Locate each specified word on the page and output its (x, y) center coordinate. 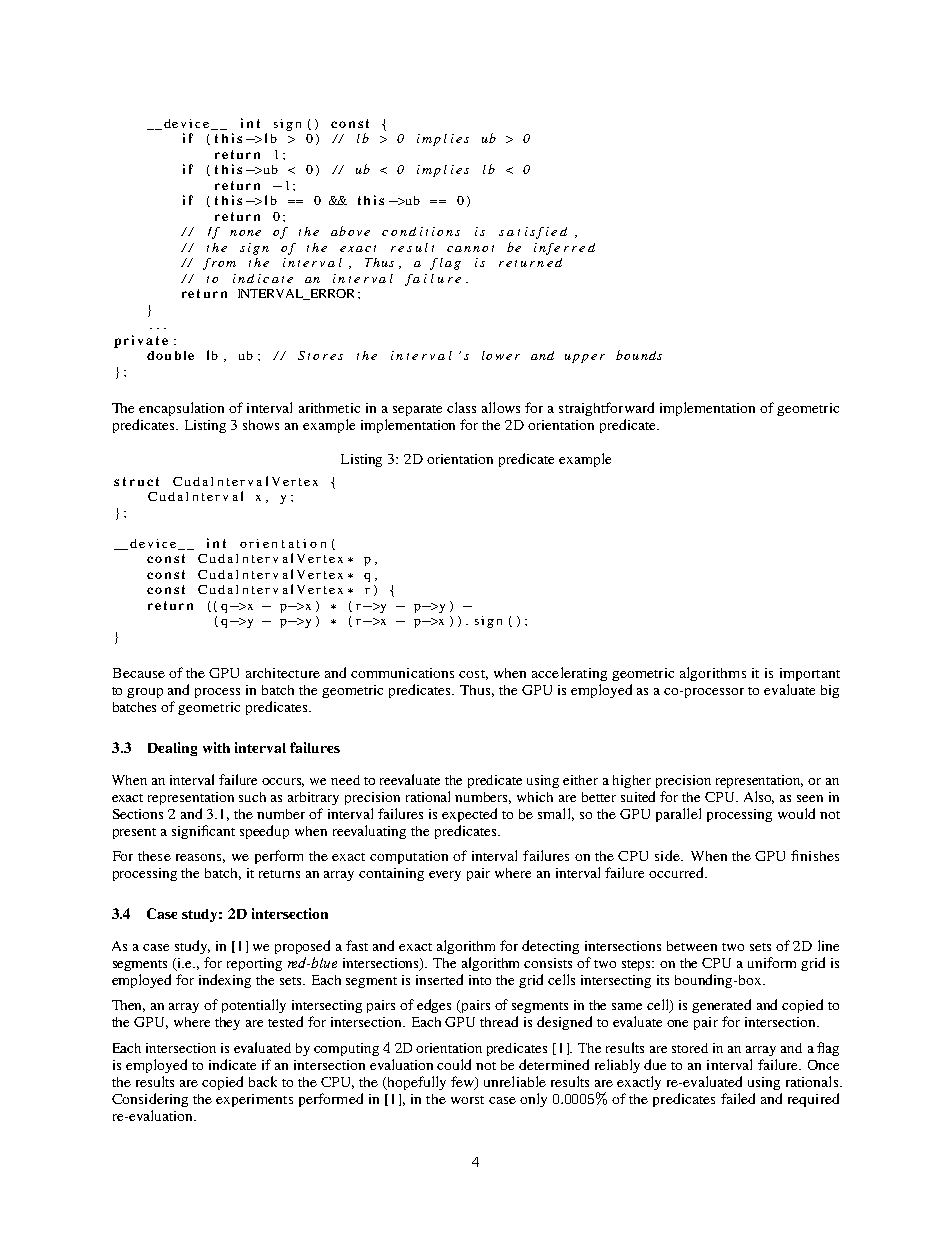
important (810, 674)
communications (402, 673)
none (245, 233)
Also (759, 797)
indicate (232, 1064)
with (216, 747)
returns (279, 874)
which (535, 797)
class (461, 407)
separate (417, 410)
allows (501, 407)
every (445, 876)
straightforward (606, 409)
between (692, 946)
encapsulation (181, 409)
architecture (283, 673)
